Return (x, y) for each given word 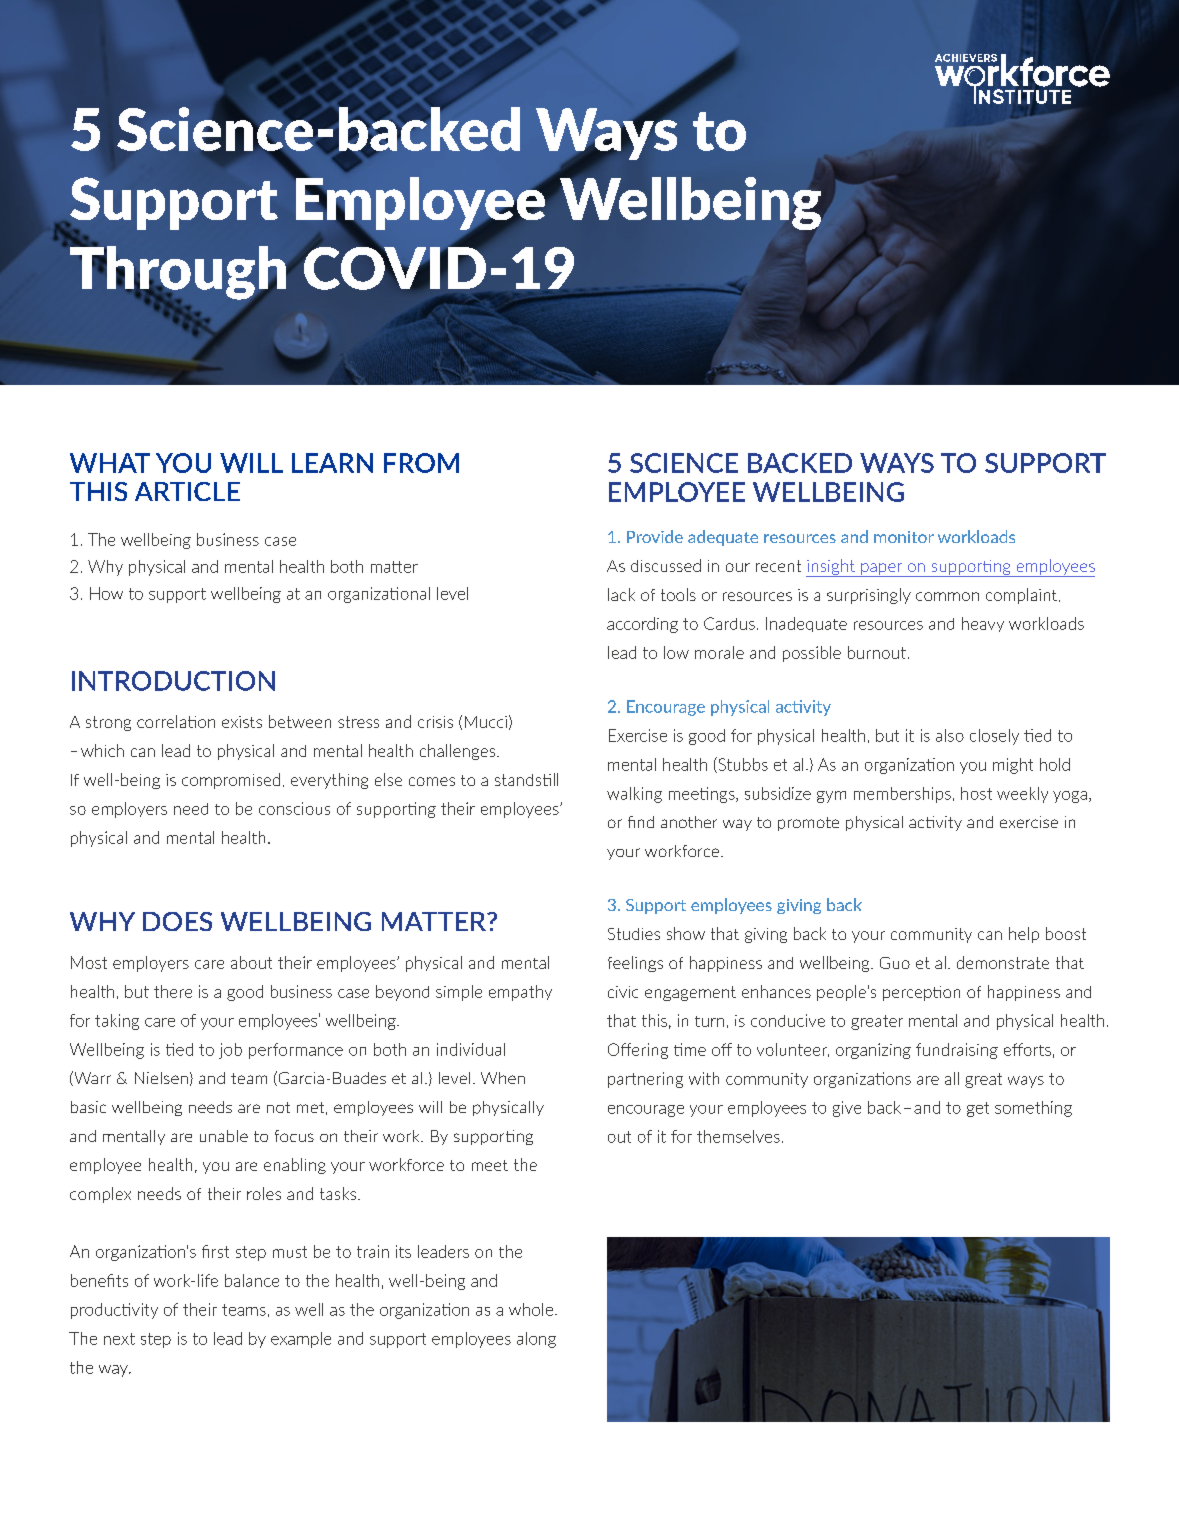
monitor (904, 537)
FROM (421, 463)
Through (179, 273)
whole (532, 1309)
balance (252, 1280)
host (976, 793)
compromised (231, 781)
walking (634, 795)
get (978, 1109)
